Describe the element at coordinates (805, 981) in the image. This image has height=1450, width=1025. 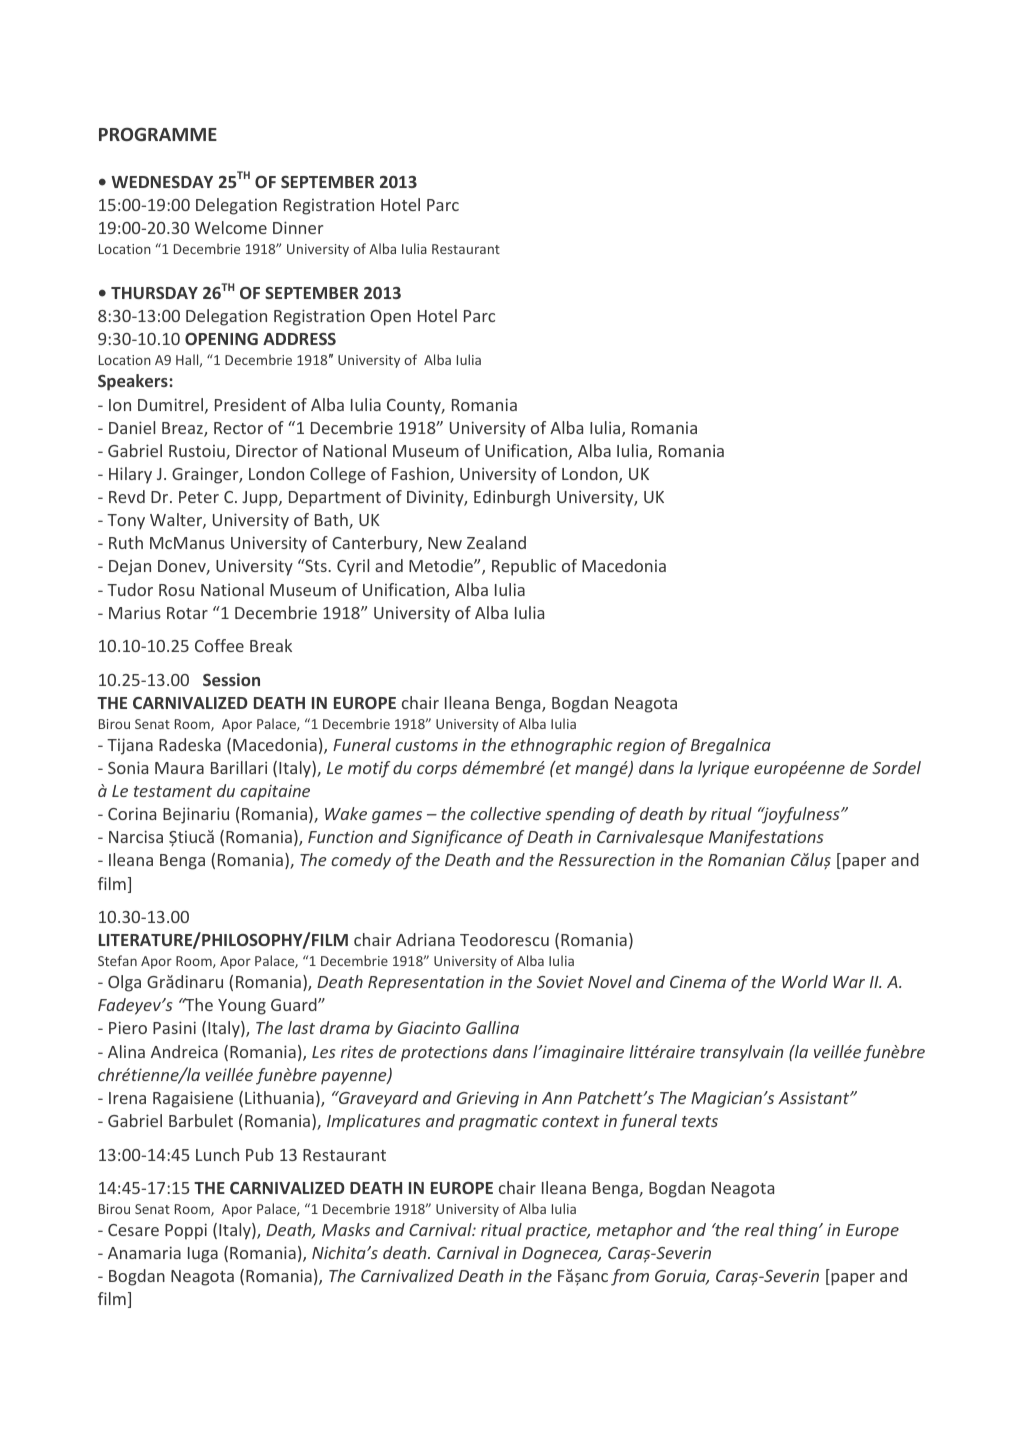
I see `World` at that location.
